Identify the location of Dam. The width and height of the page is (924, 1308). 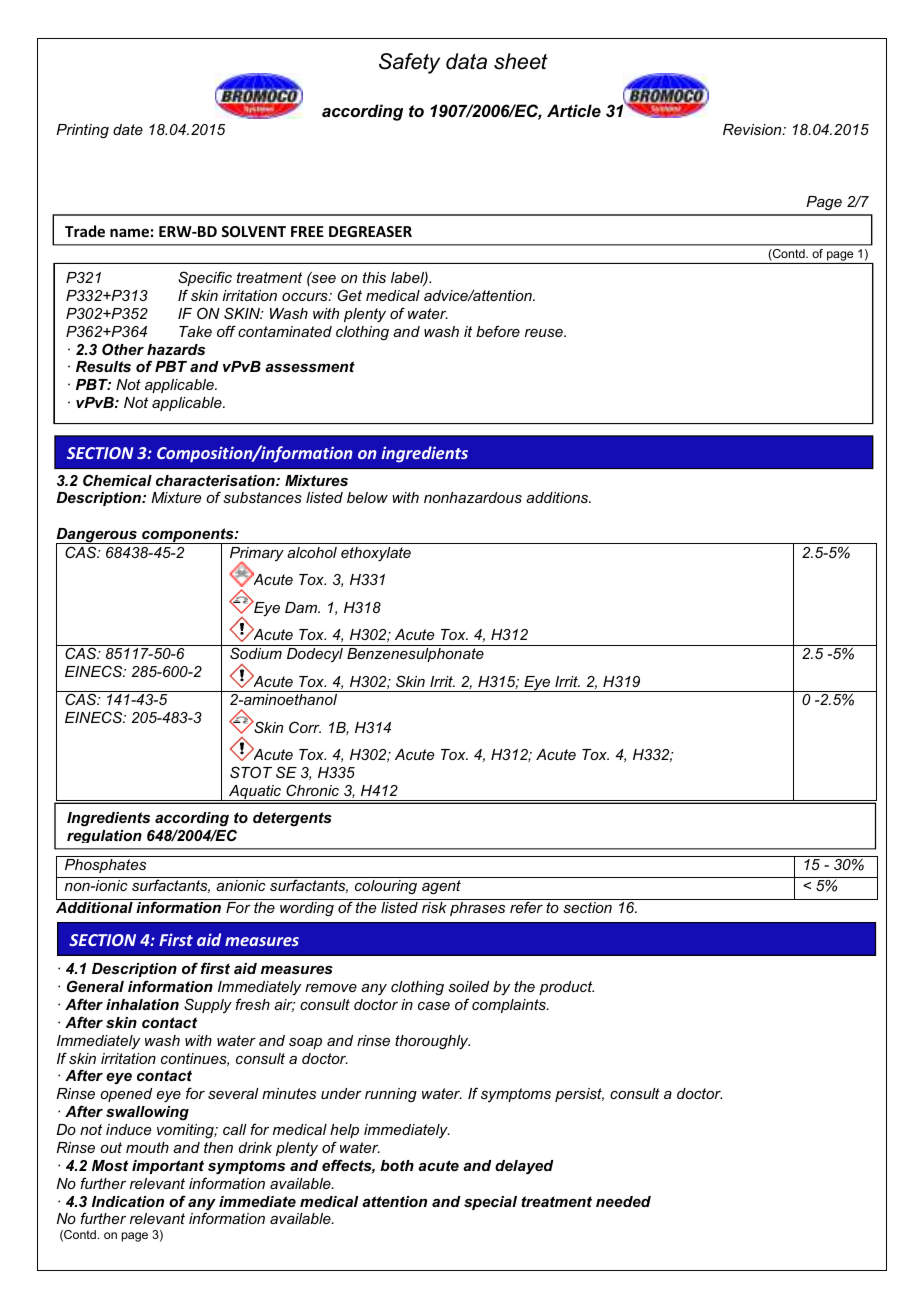
(302, 607).
